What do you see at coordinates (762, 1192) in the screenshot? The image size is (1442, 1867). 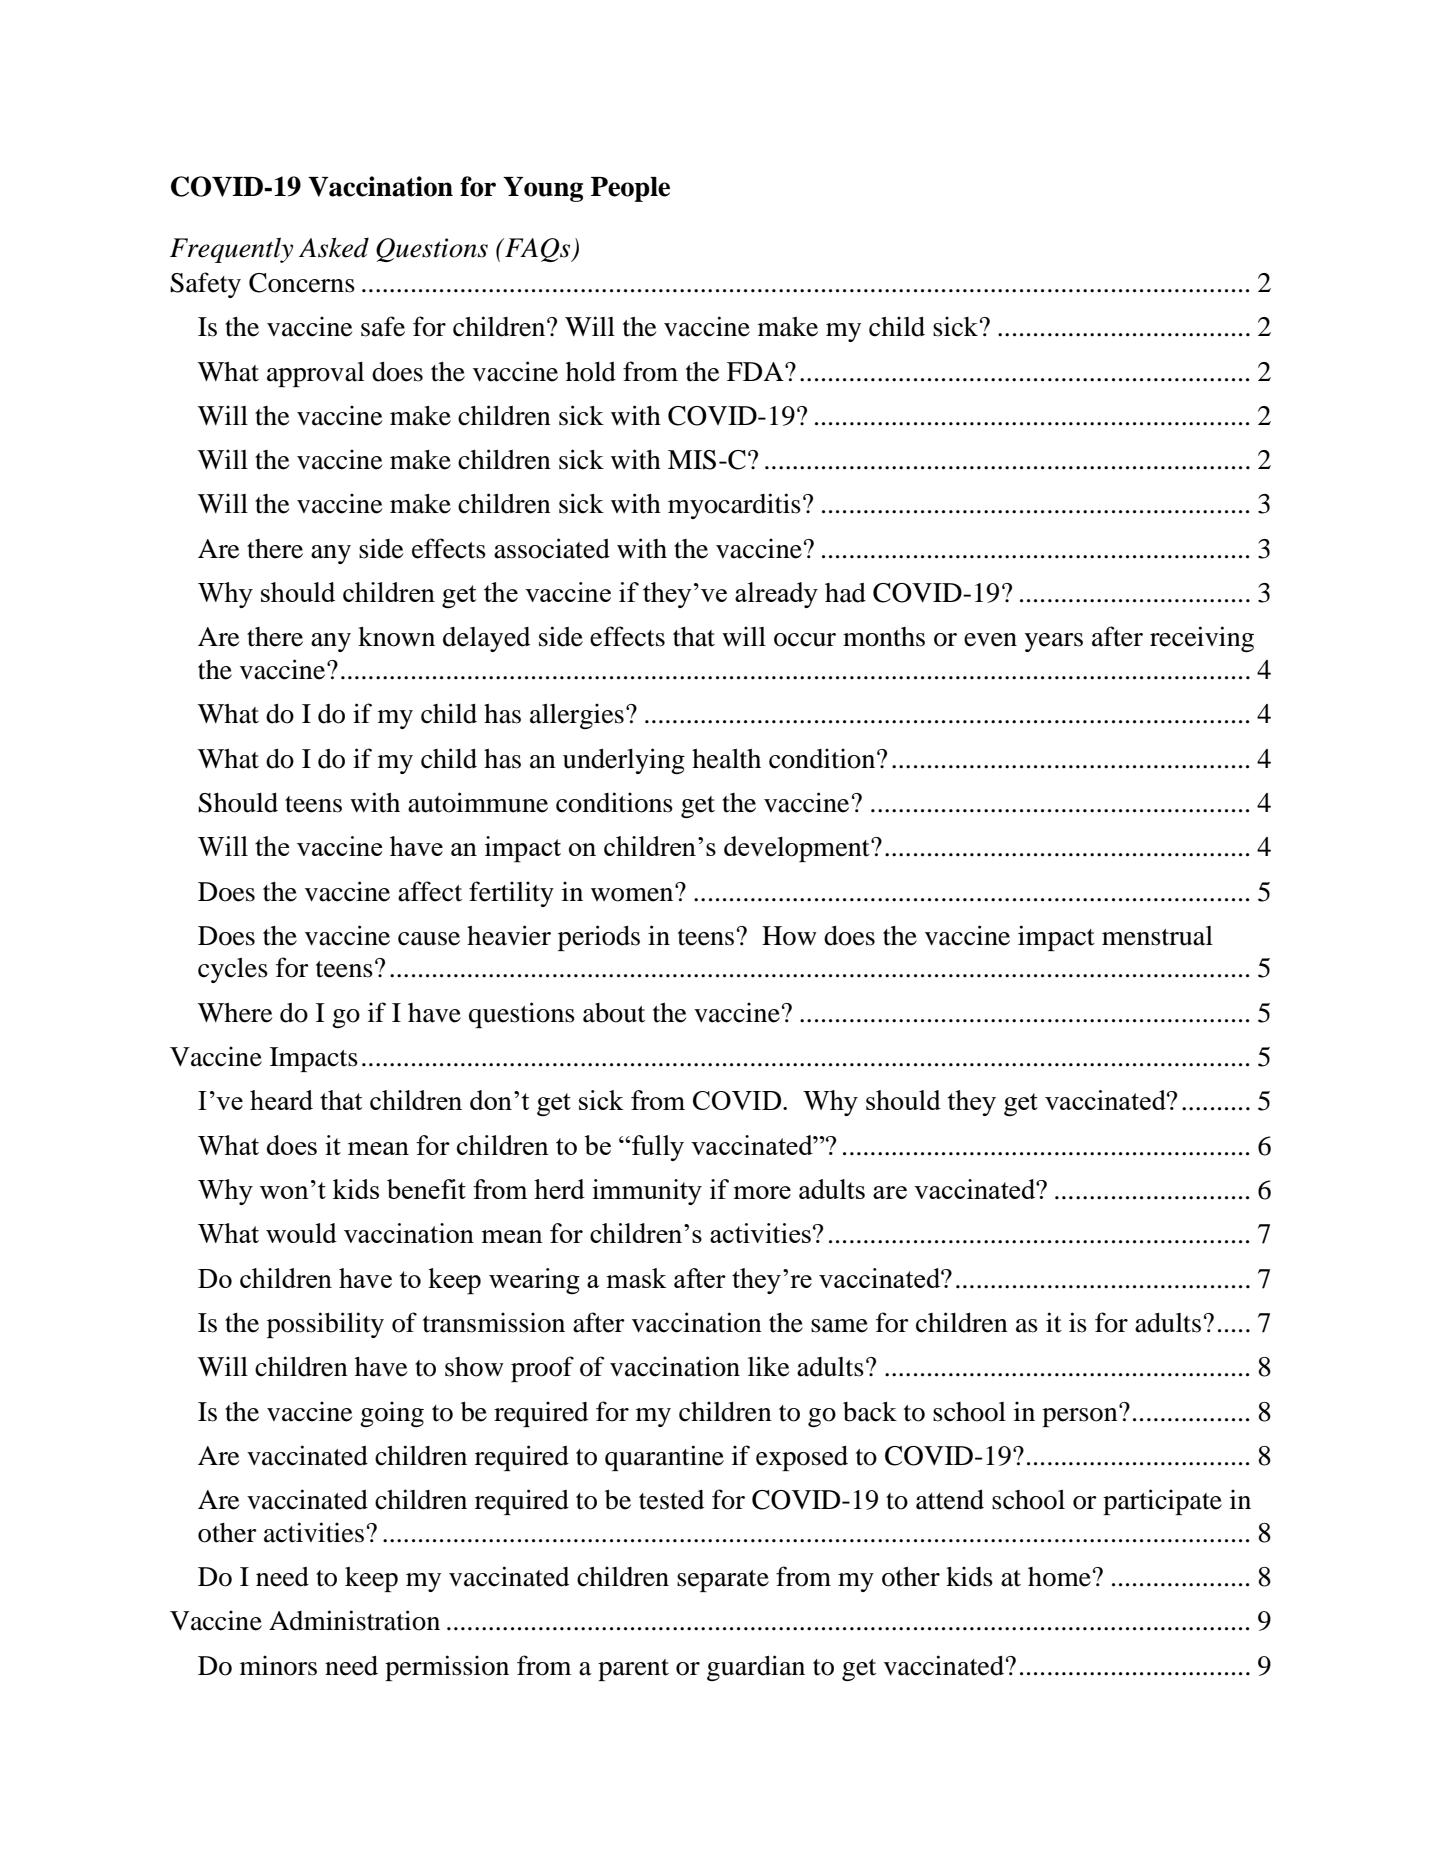 I see `more` at bounding box center [762, 1192].
